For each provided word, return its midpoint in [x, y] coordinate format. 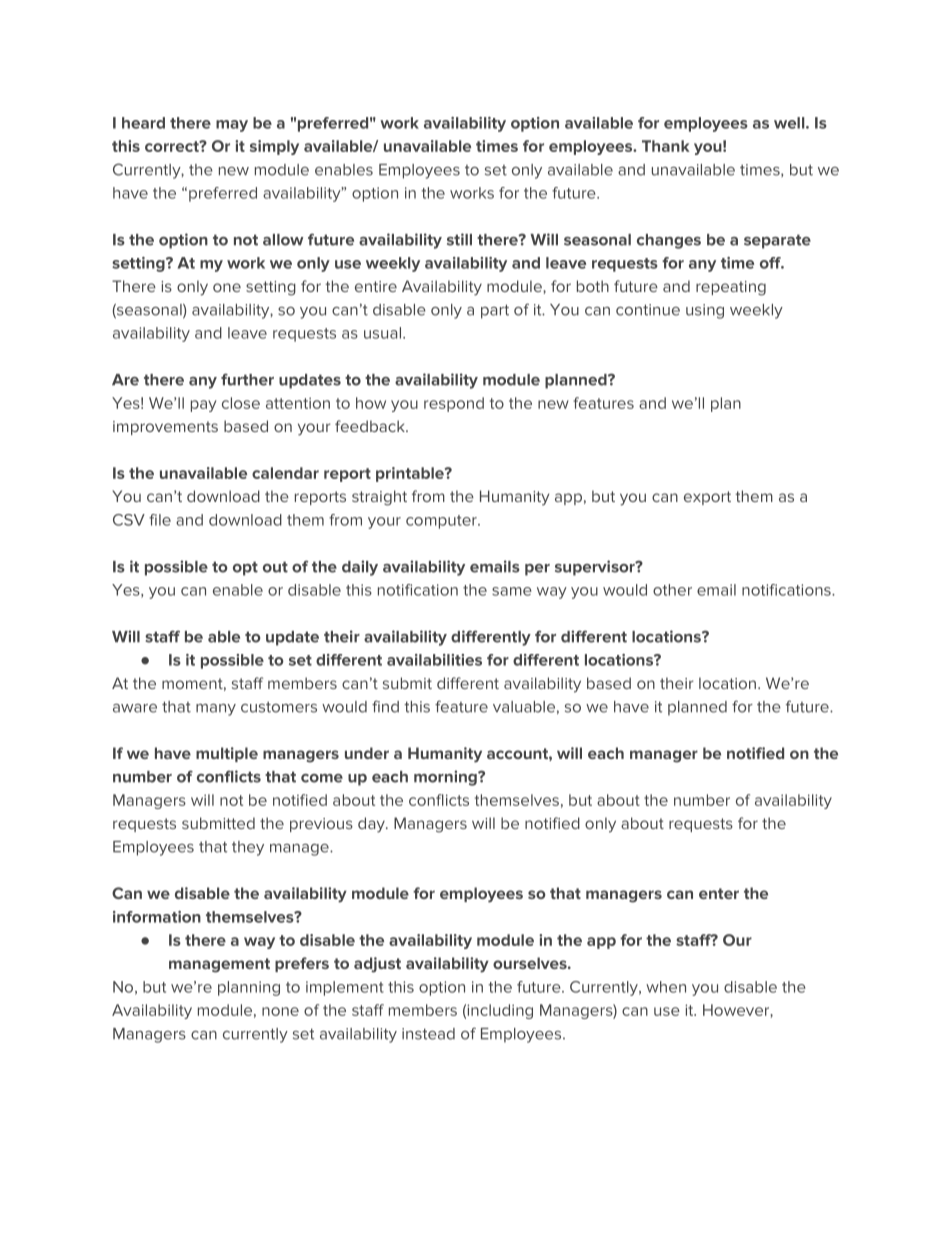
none [280, 1011]
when [666, 987]
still [459, 239]
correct [173, 146]
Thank [666, 146]
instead [428, 1034]
